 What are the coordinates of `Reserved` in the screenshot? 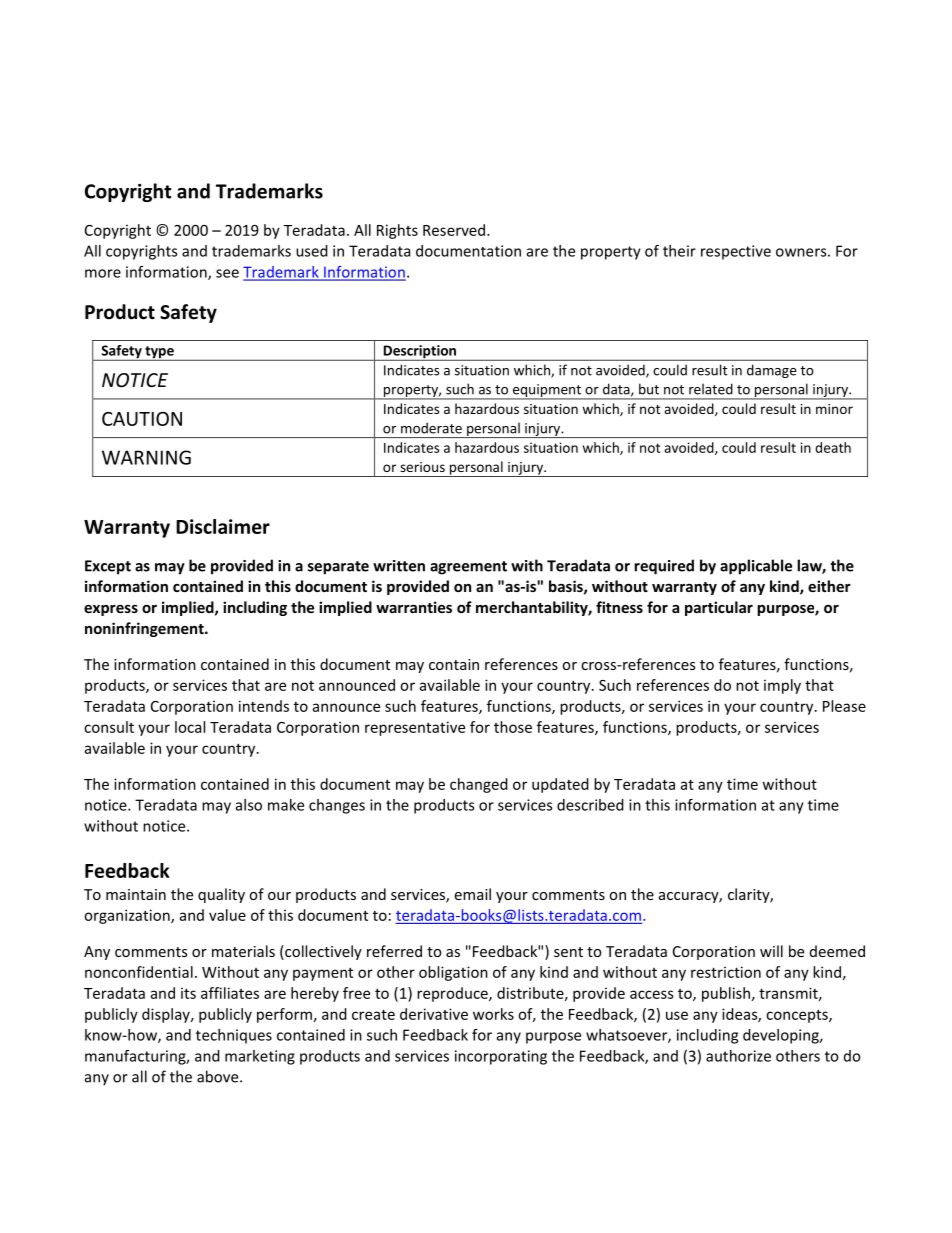 It's located at (455, 230).
